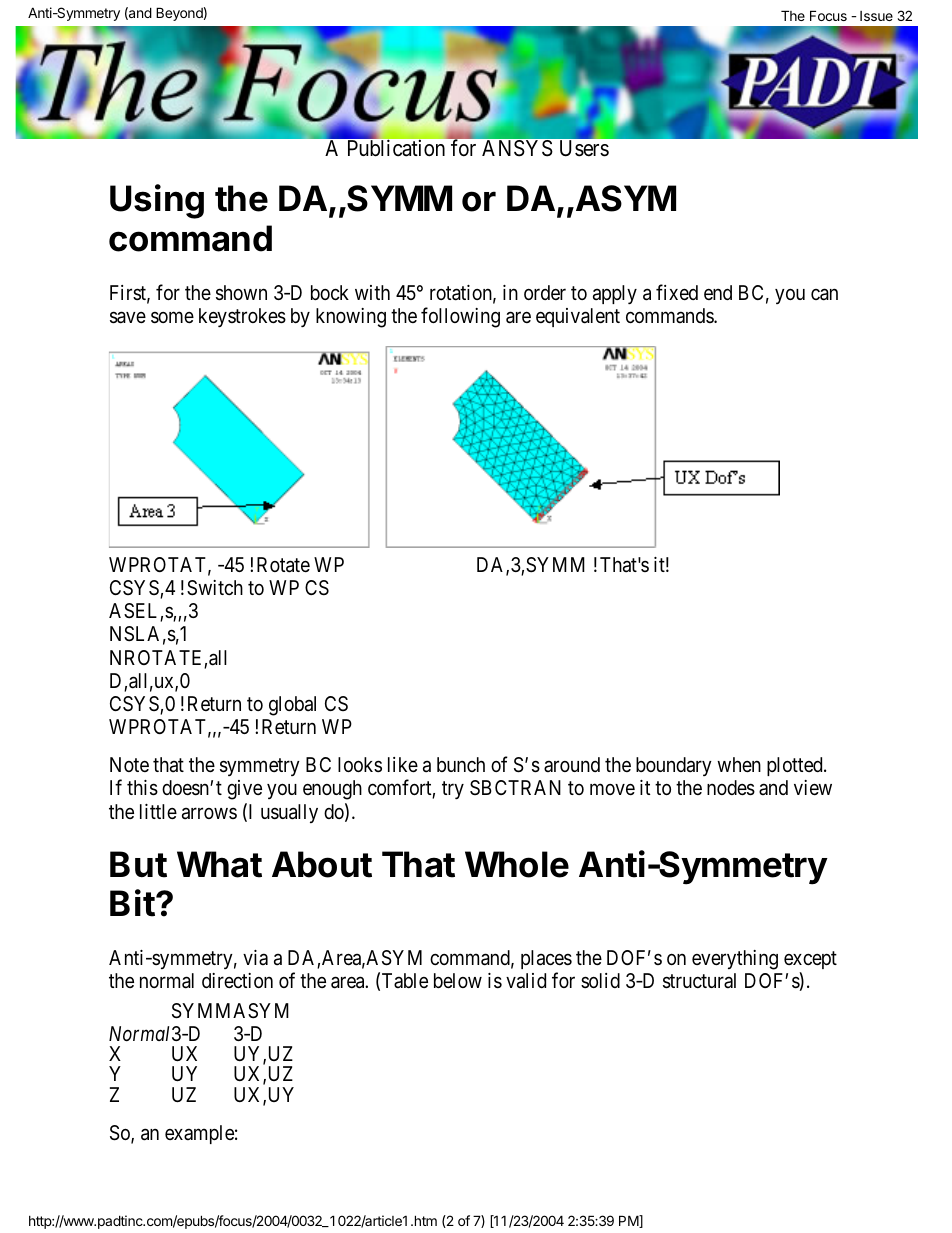  What do you see at coordinates (460, 317) in the screenshot?
I see `following` at bounding box center [460, 317].
